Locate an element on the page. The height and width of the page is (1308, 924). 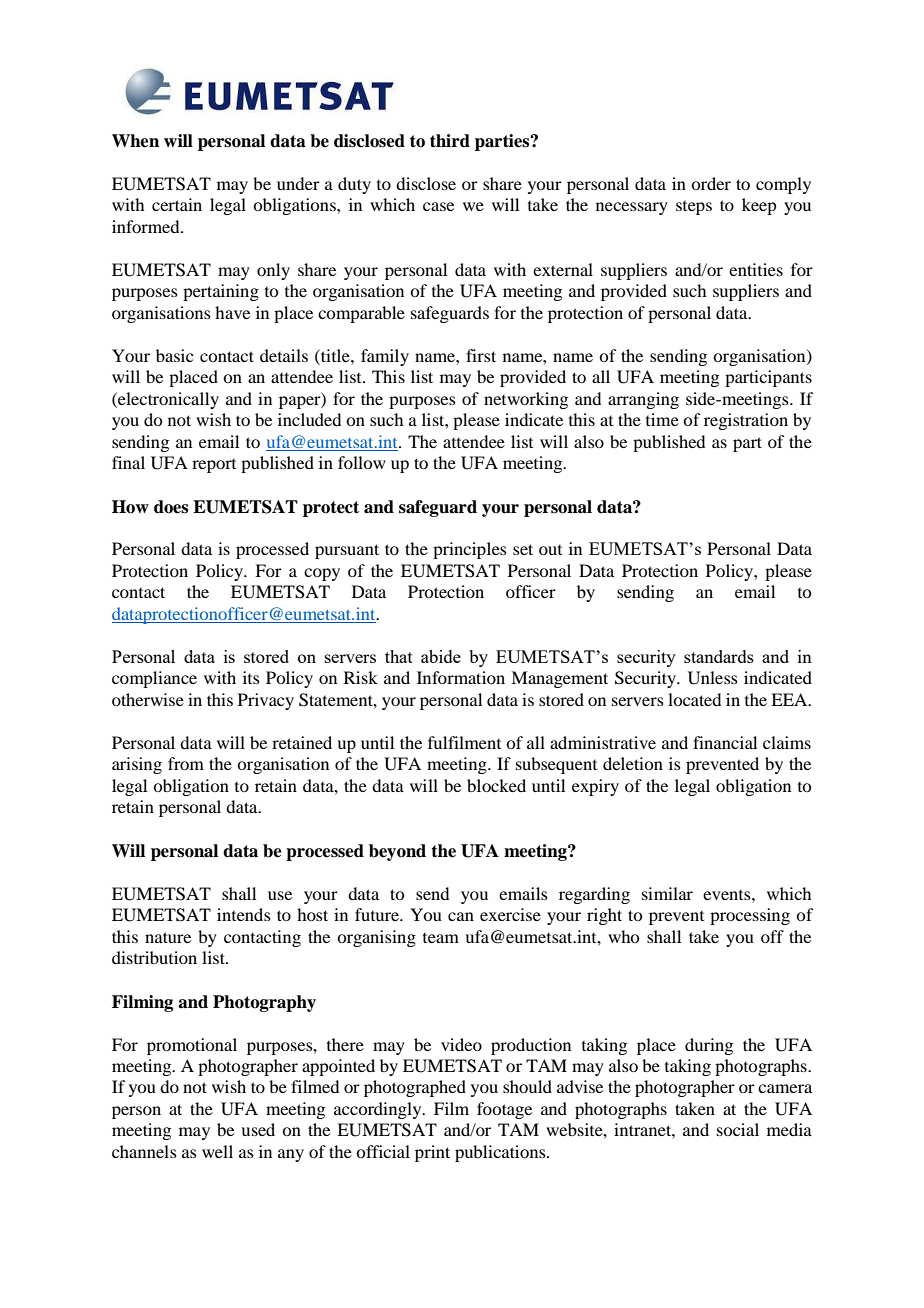
electronically is located at coordinates (167, 400).
